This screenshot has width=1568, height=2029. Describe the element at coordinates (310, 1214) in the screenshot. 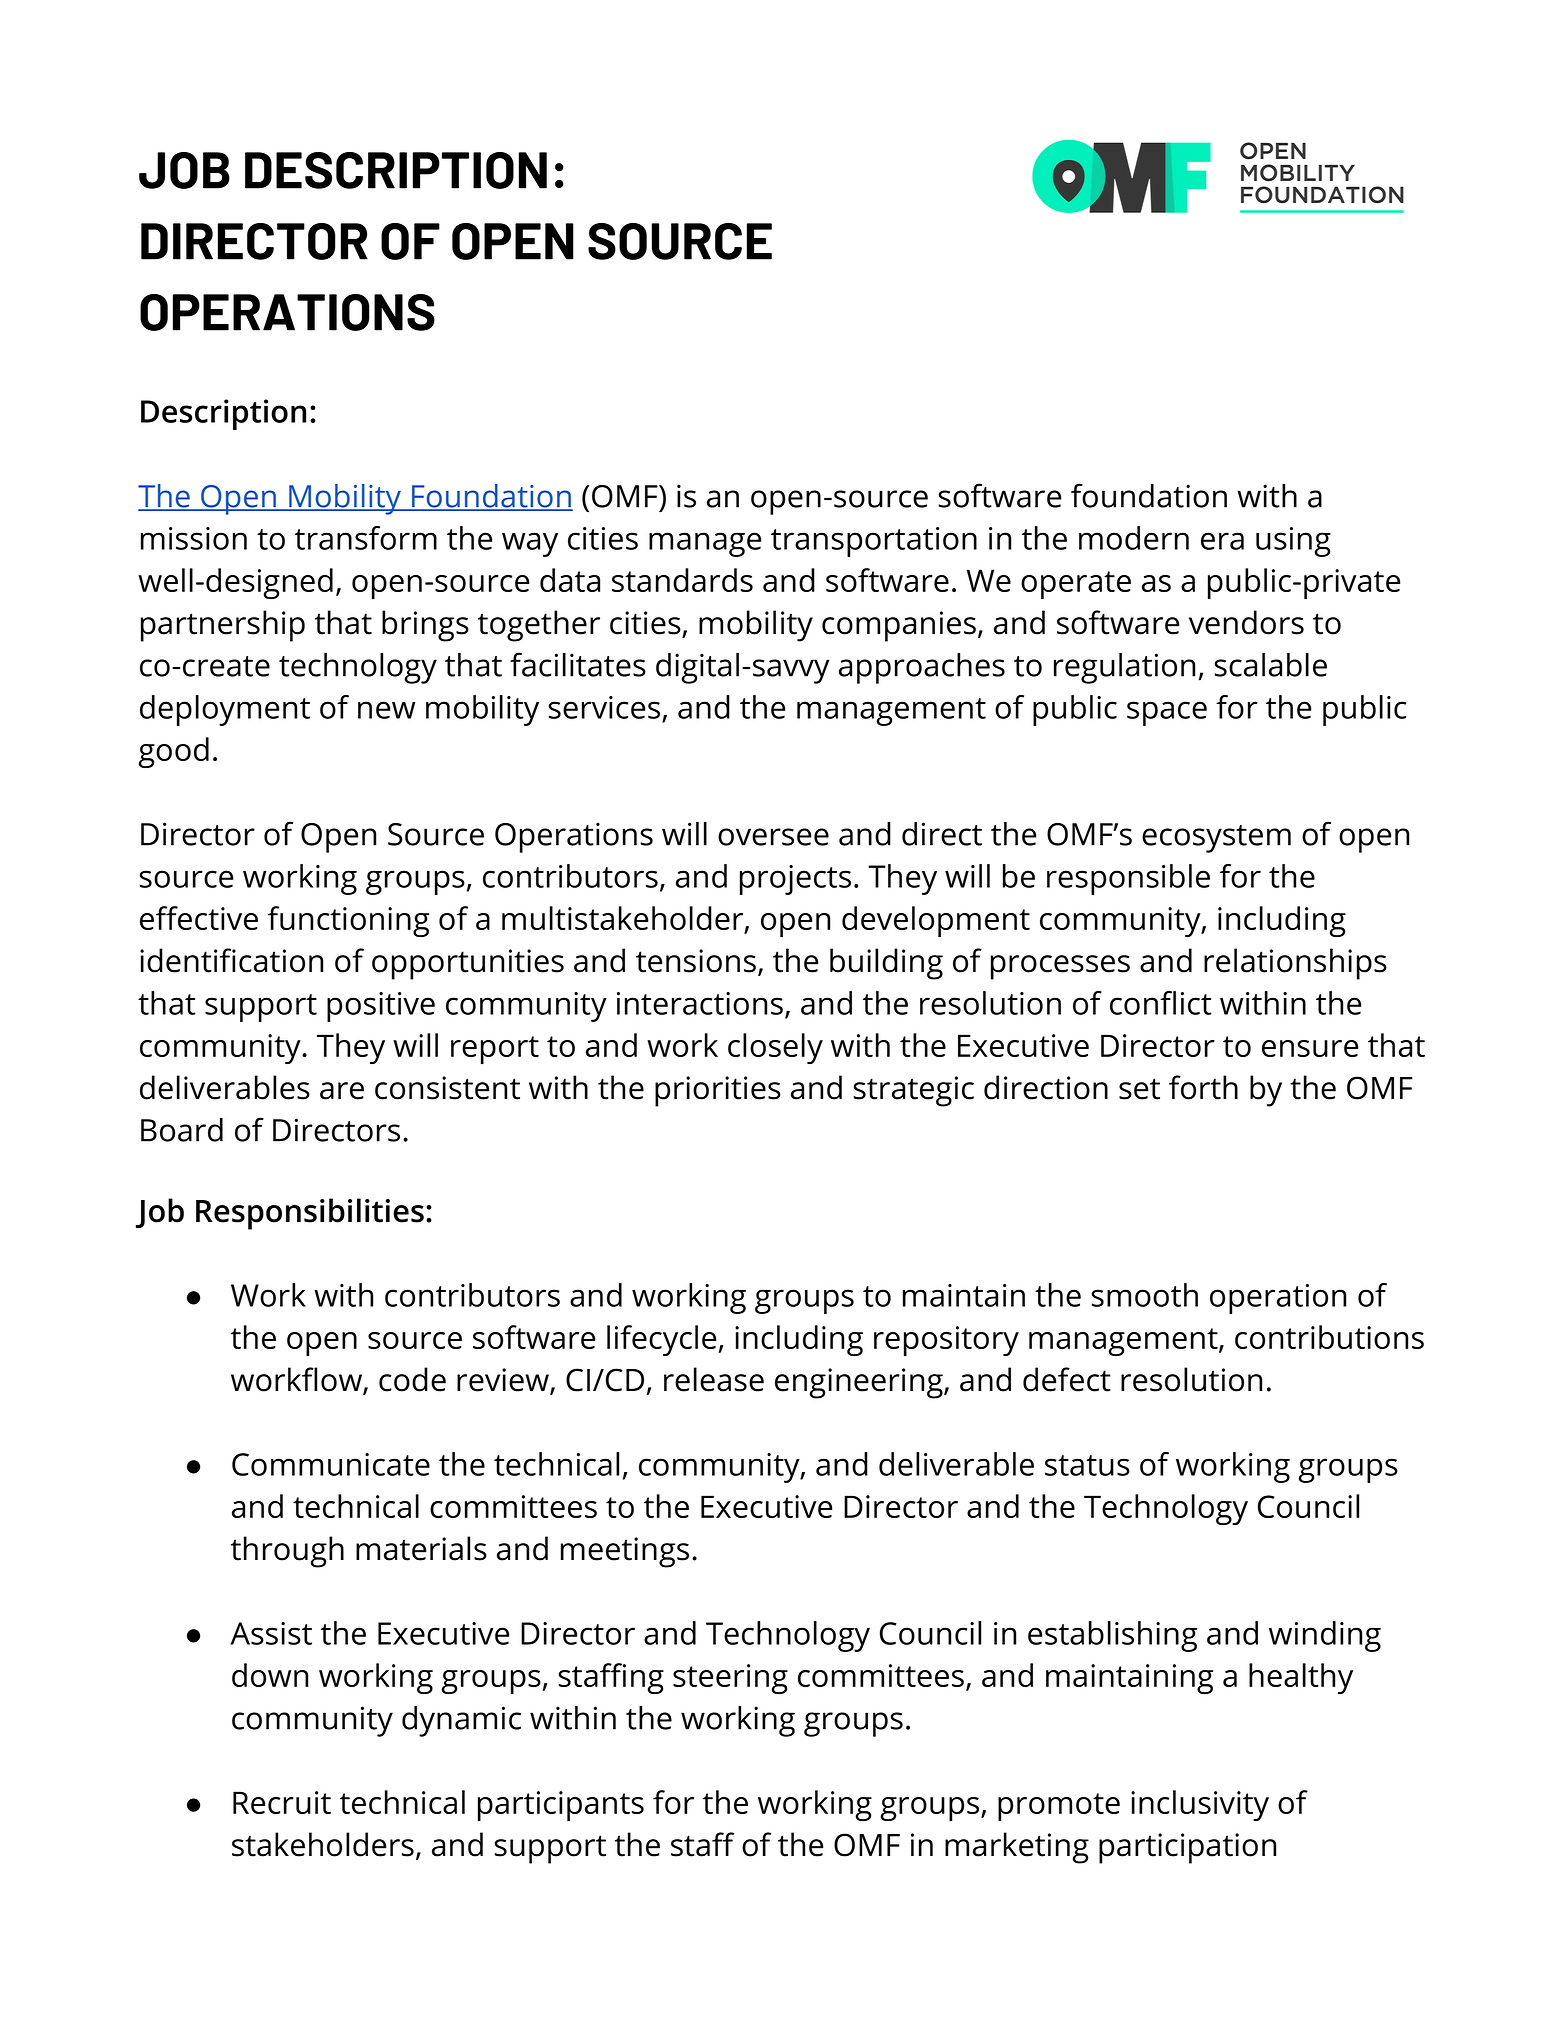

I see `Responsibilities` at that location.
